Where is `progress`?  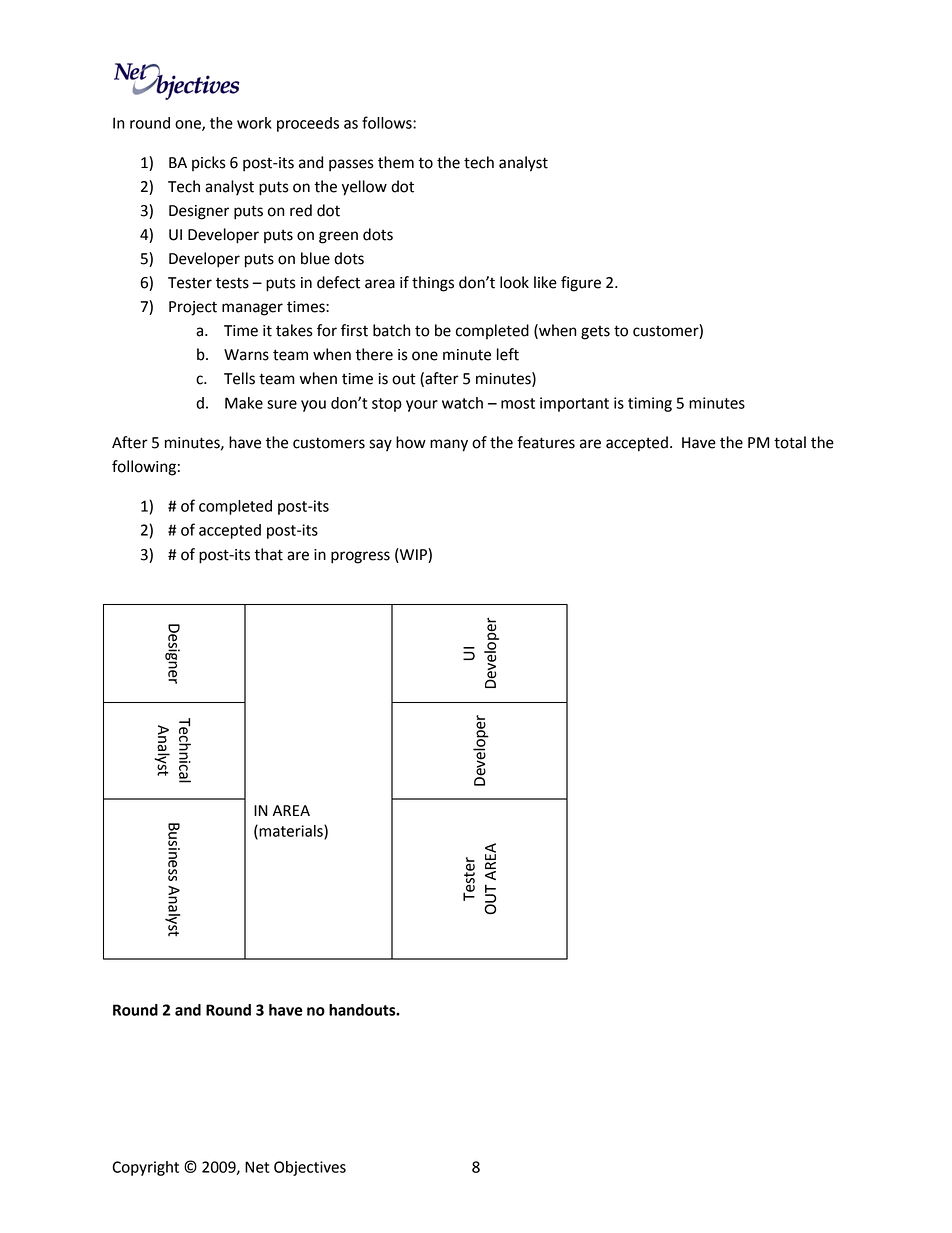 progress is located at coordinates (360, 557).
